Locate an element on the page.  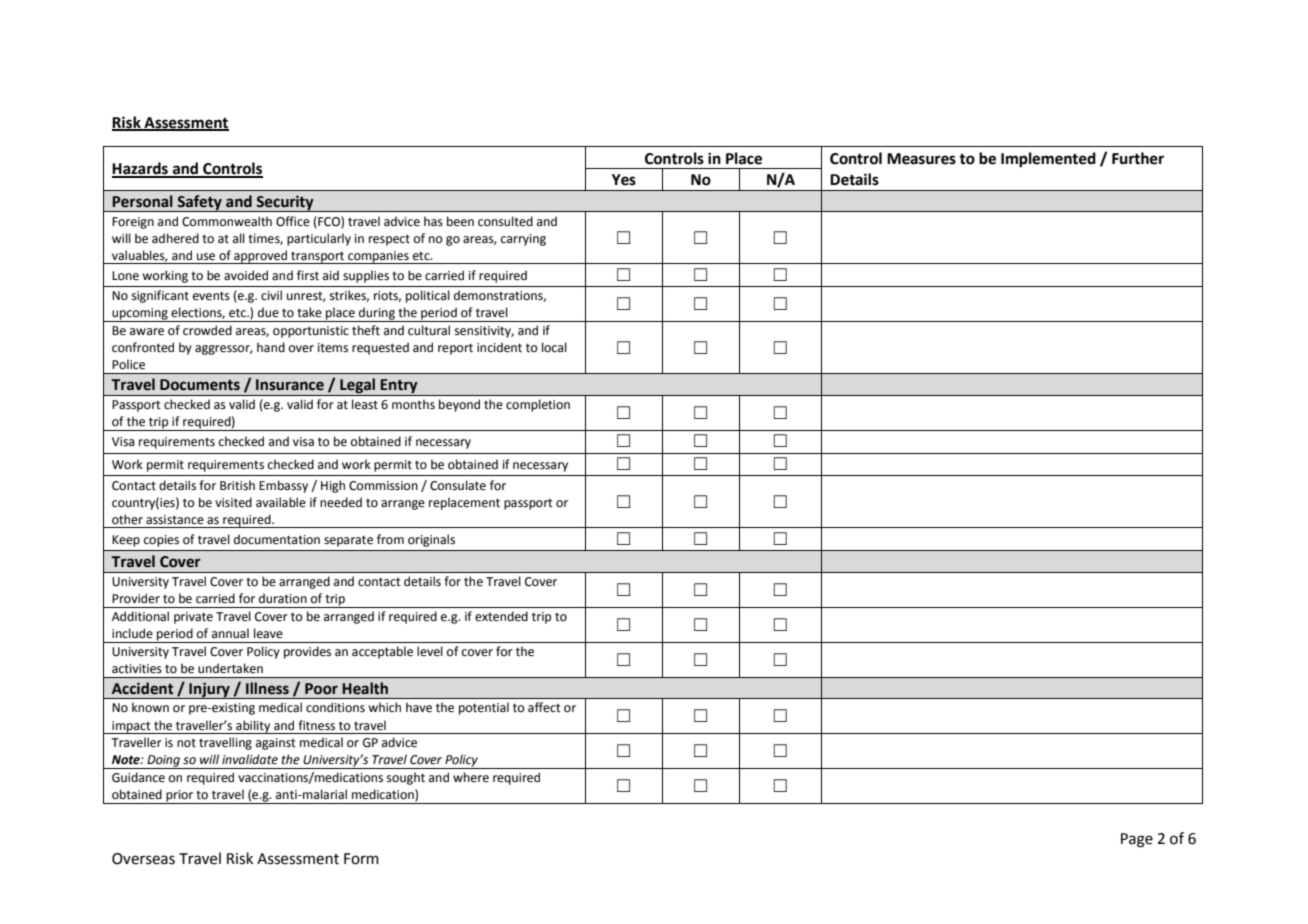
visited is located at coordinates (233, 502).
